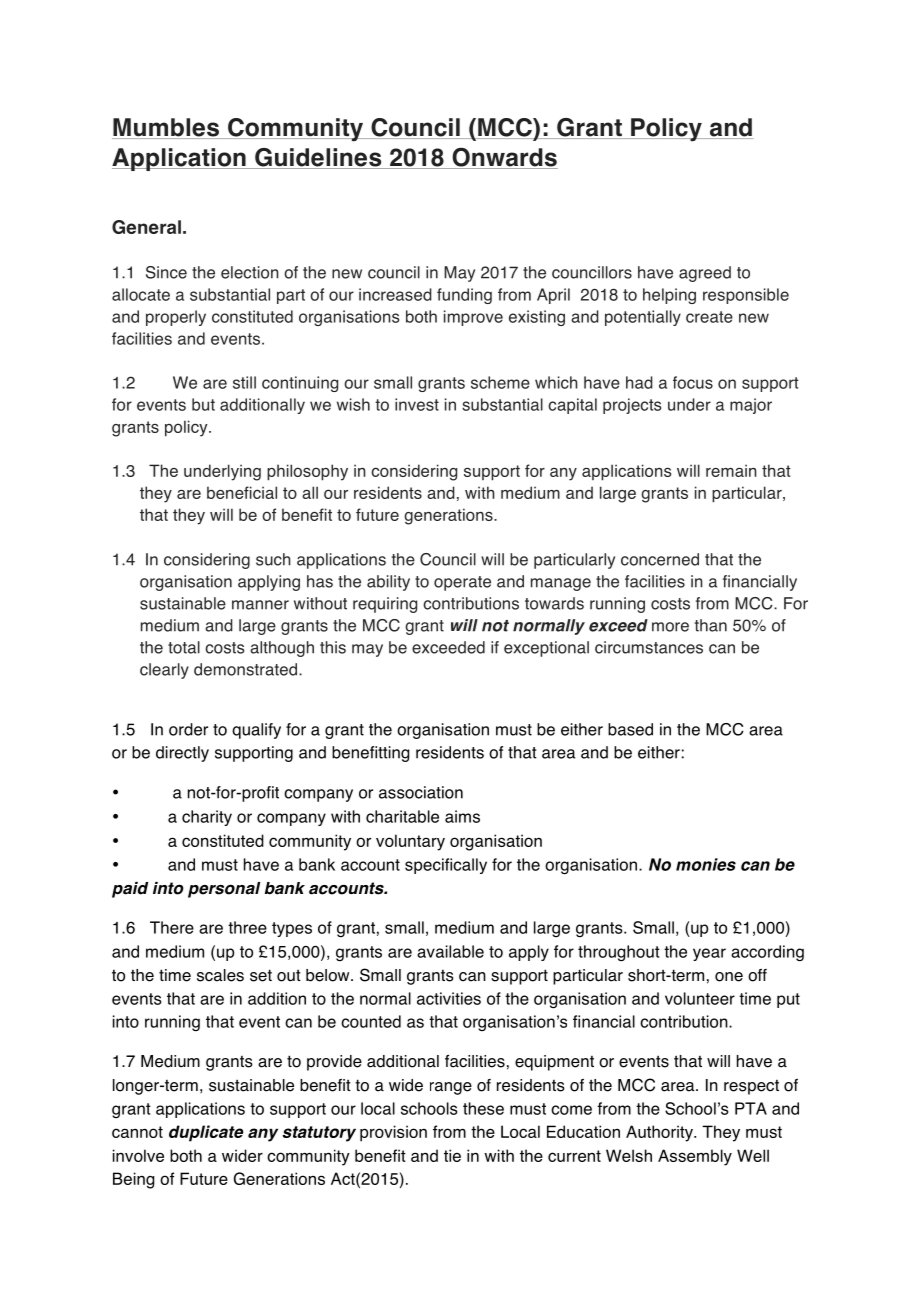  What do you see at coordinates (207, 818) in the image?
I see `charity` at bounding box center [207, 818].
